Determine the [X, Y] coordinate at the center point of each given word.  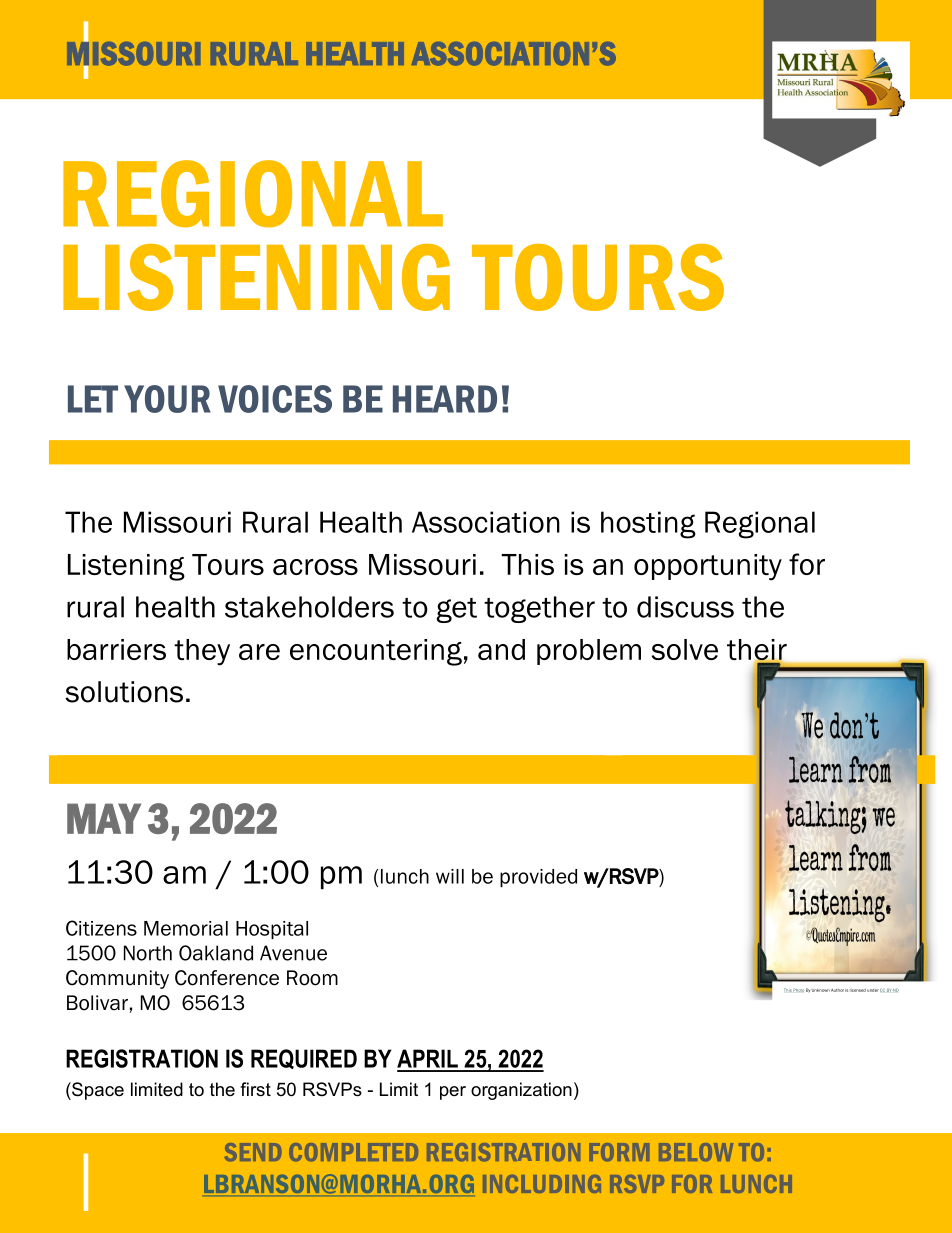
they [202, 652]
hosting [648, 525]
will [450, 876]
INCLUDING [542, 1184]
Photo [798, 990]
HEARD [445, 399]
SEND [253, 1152]
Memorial [186, 928]
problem [589, 652]
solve [685, 649]
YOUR [167, 399]
